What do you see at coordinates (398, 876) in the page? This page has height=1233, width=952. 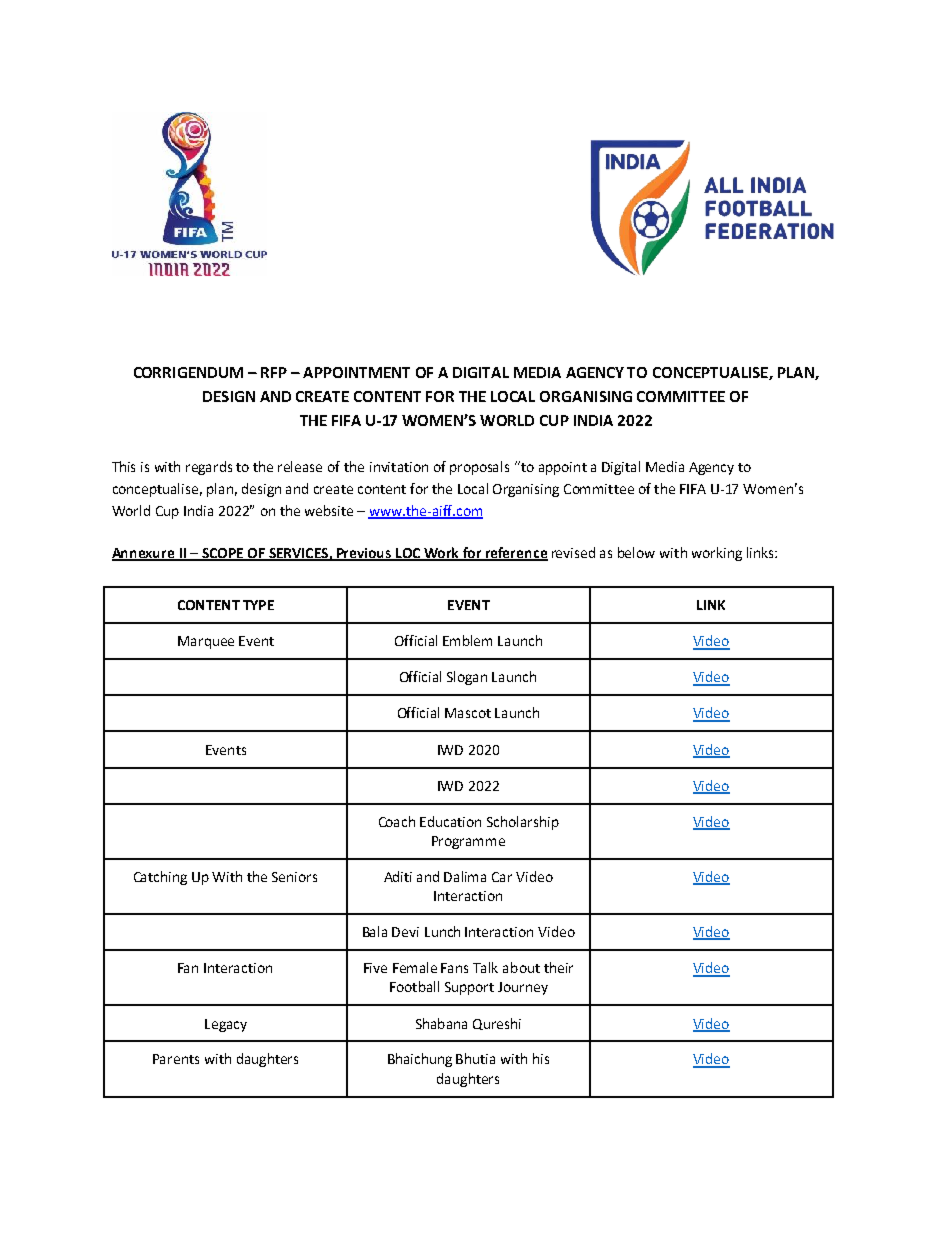 I see `Aditi` at bounding box center [398, 876].
